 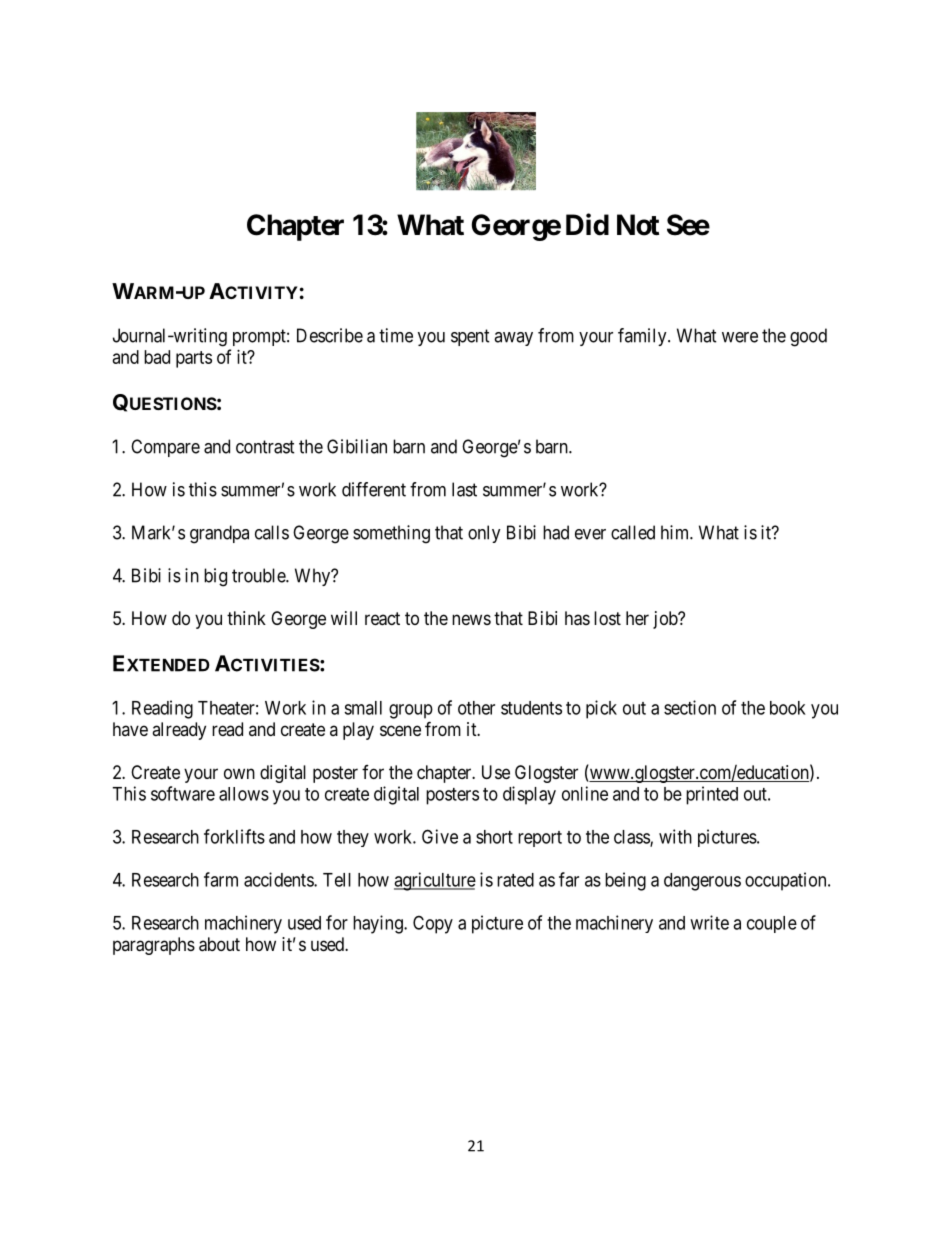 What do you see at coordinates (215, 577) in the screenshot?
I see `big` at bounding box center [215, 577].
